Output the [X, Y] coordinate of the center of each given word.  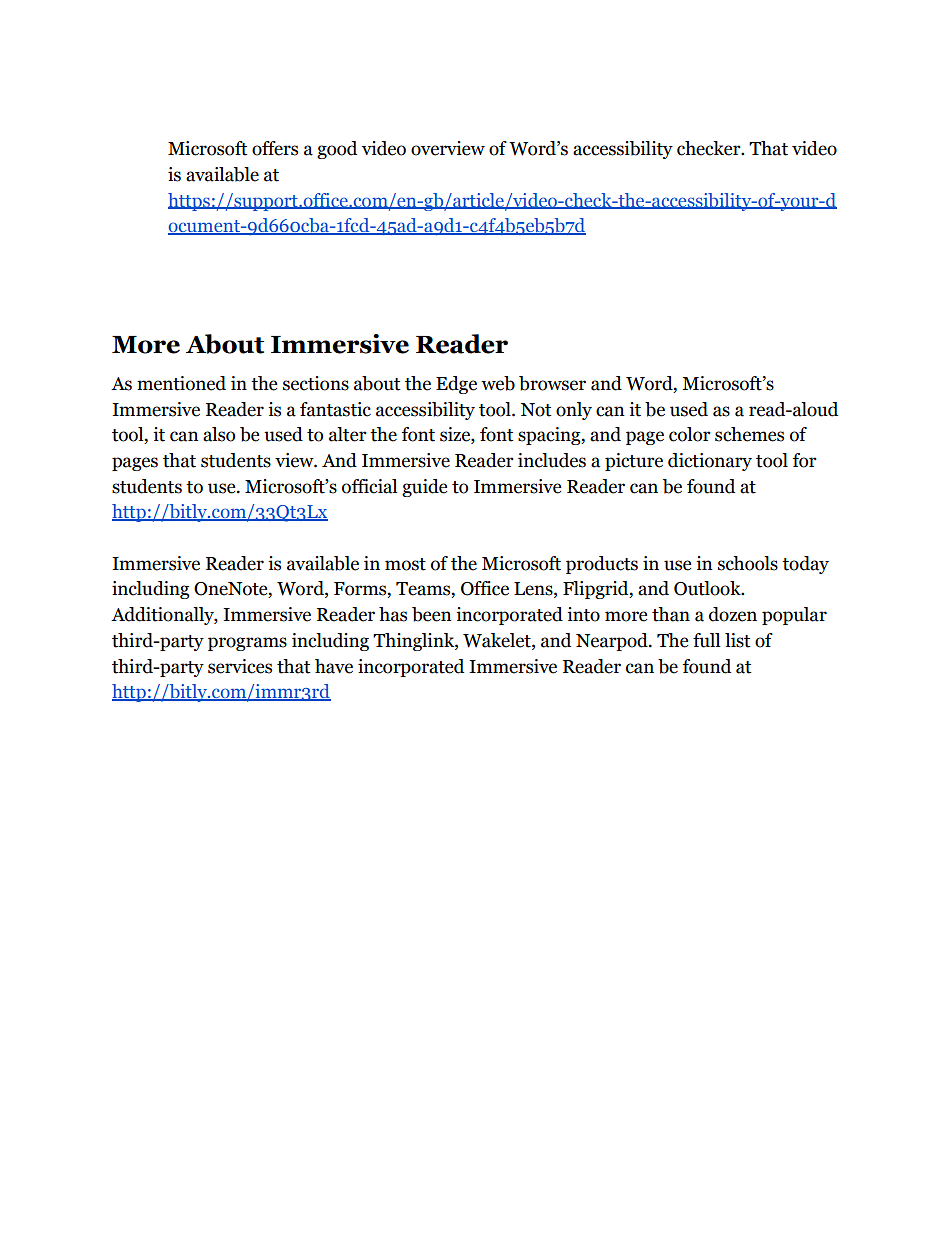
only [574, 411]
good [337, 150]
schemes [749, 434]
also [219, 434]
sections [316, 383]
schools [748, 563]
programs [247, 644]
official [369, 486]
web [498, 383]
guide [425, 488]
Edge [456, 385]
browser [552, 383]
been [432, 614]
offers [275, 148]
